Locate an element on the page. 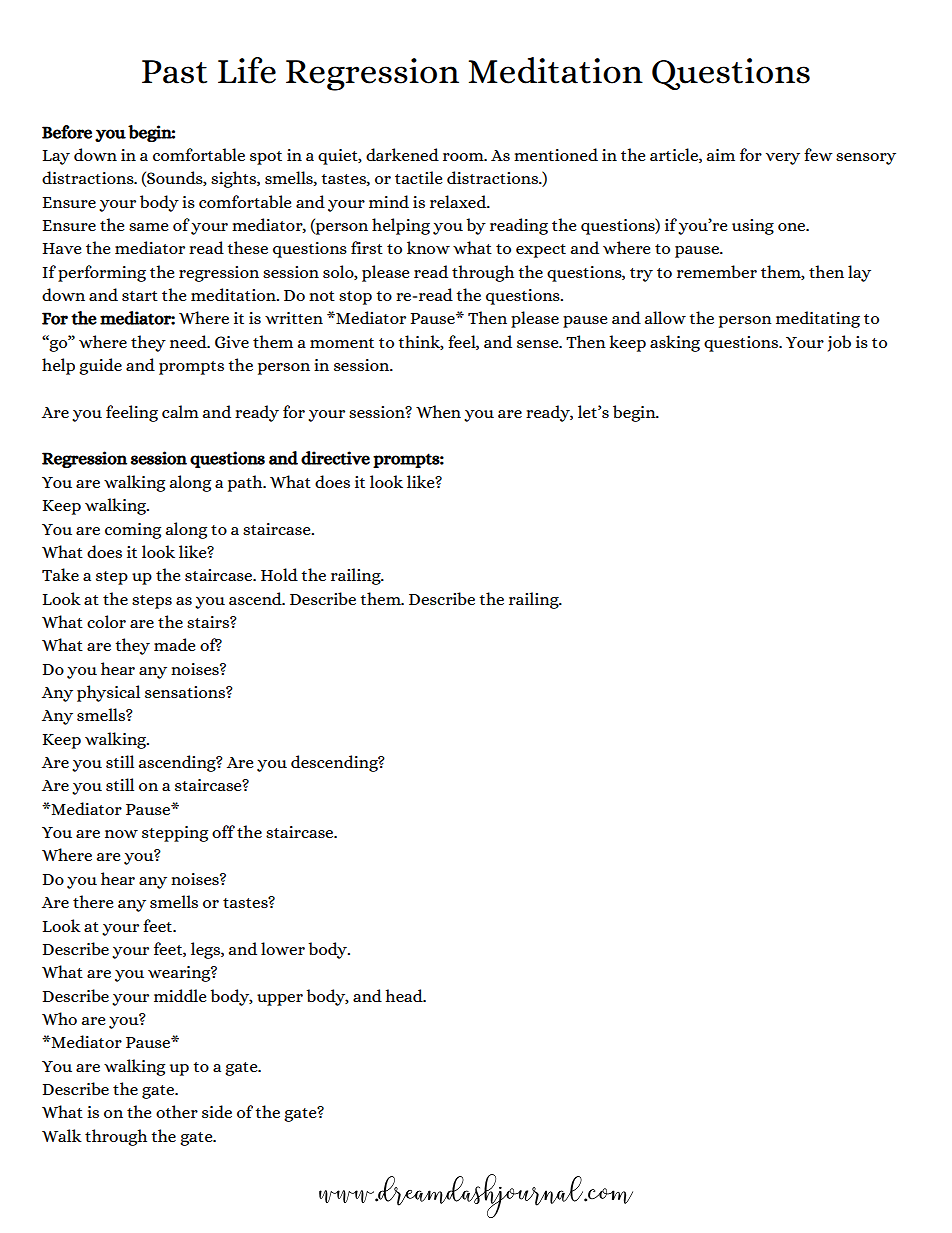 The width and height of the page is (952, 1233). head is located at coordinates (405, 995).
